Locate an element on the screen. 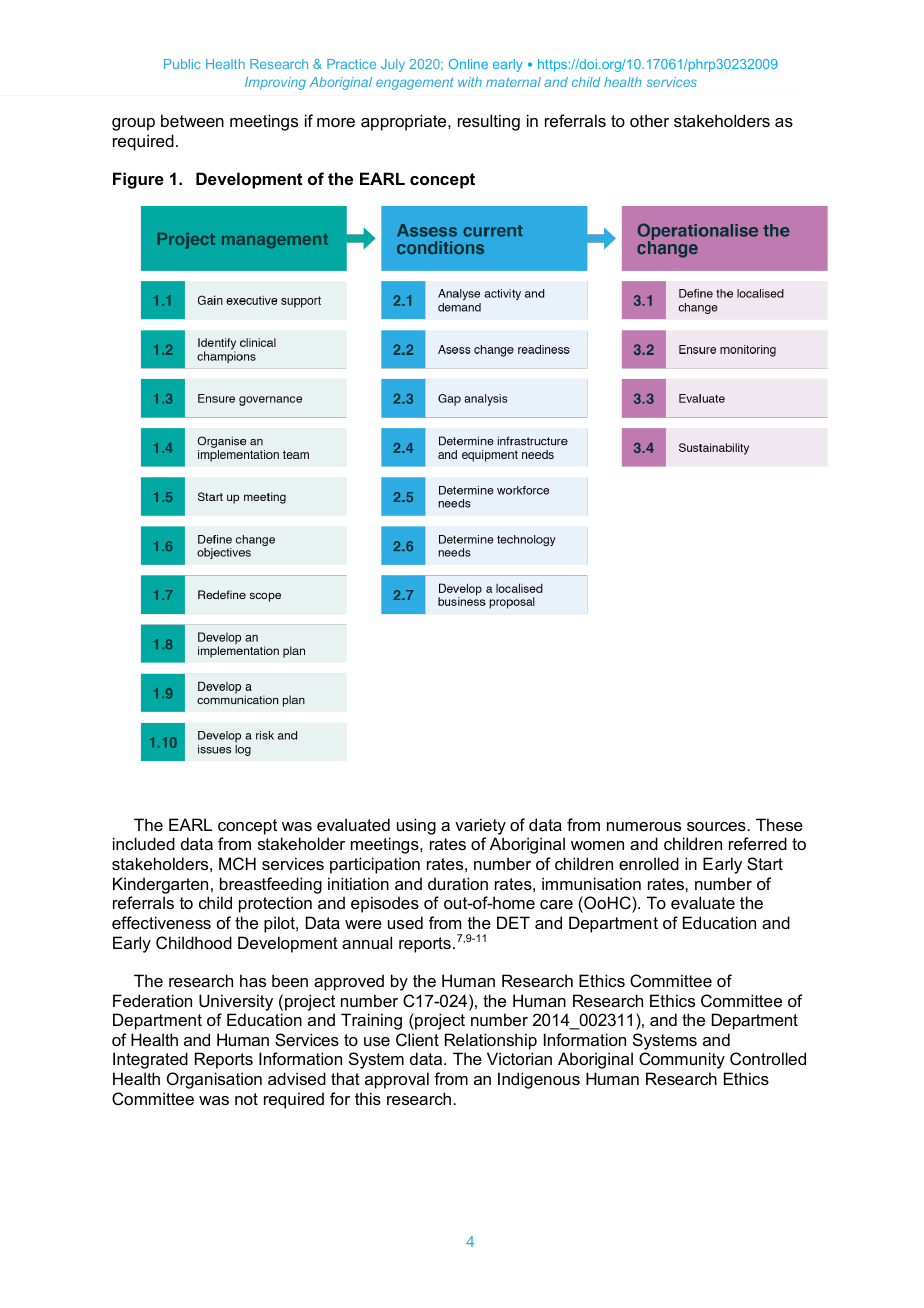 This screenshot has height=1308, width=924. variety is located at coordinates (480, 826).
